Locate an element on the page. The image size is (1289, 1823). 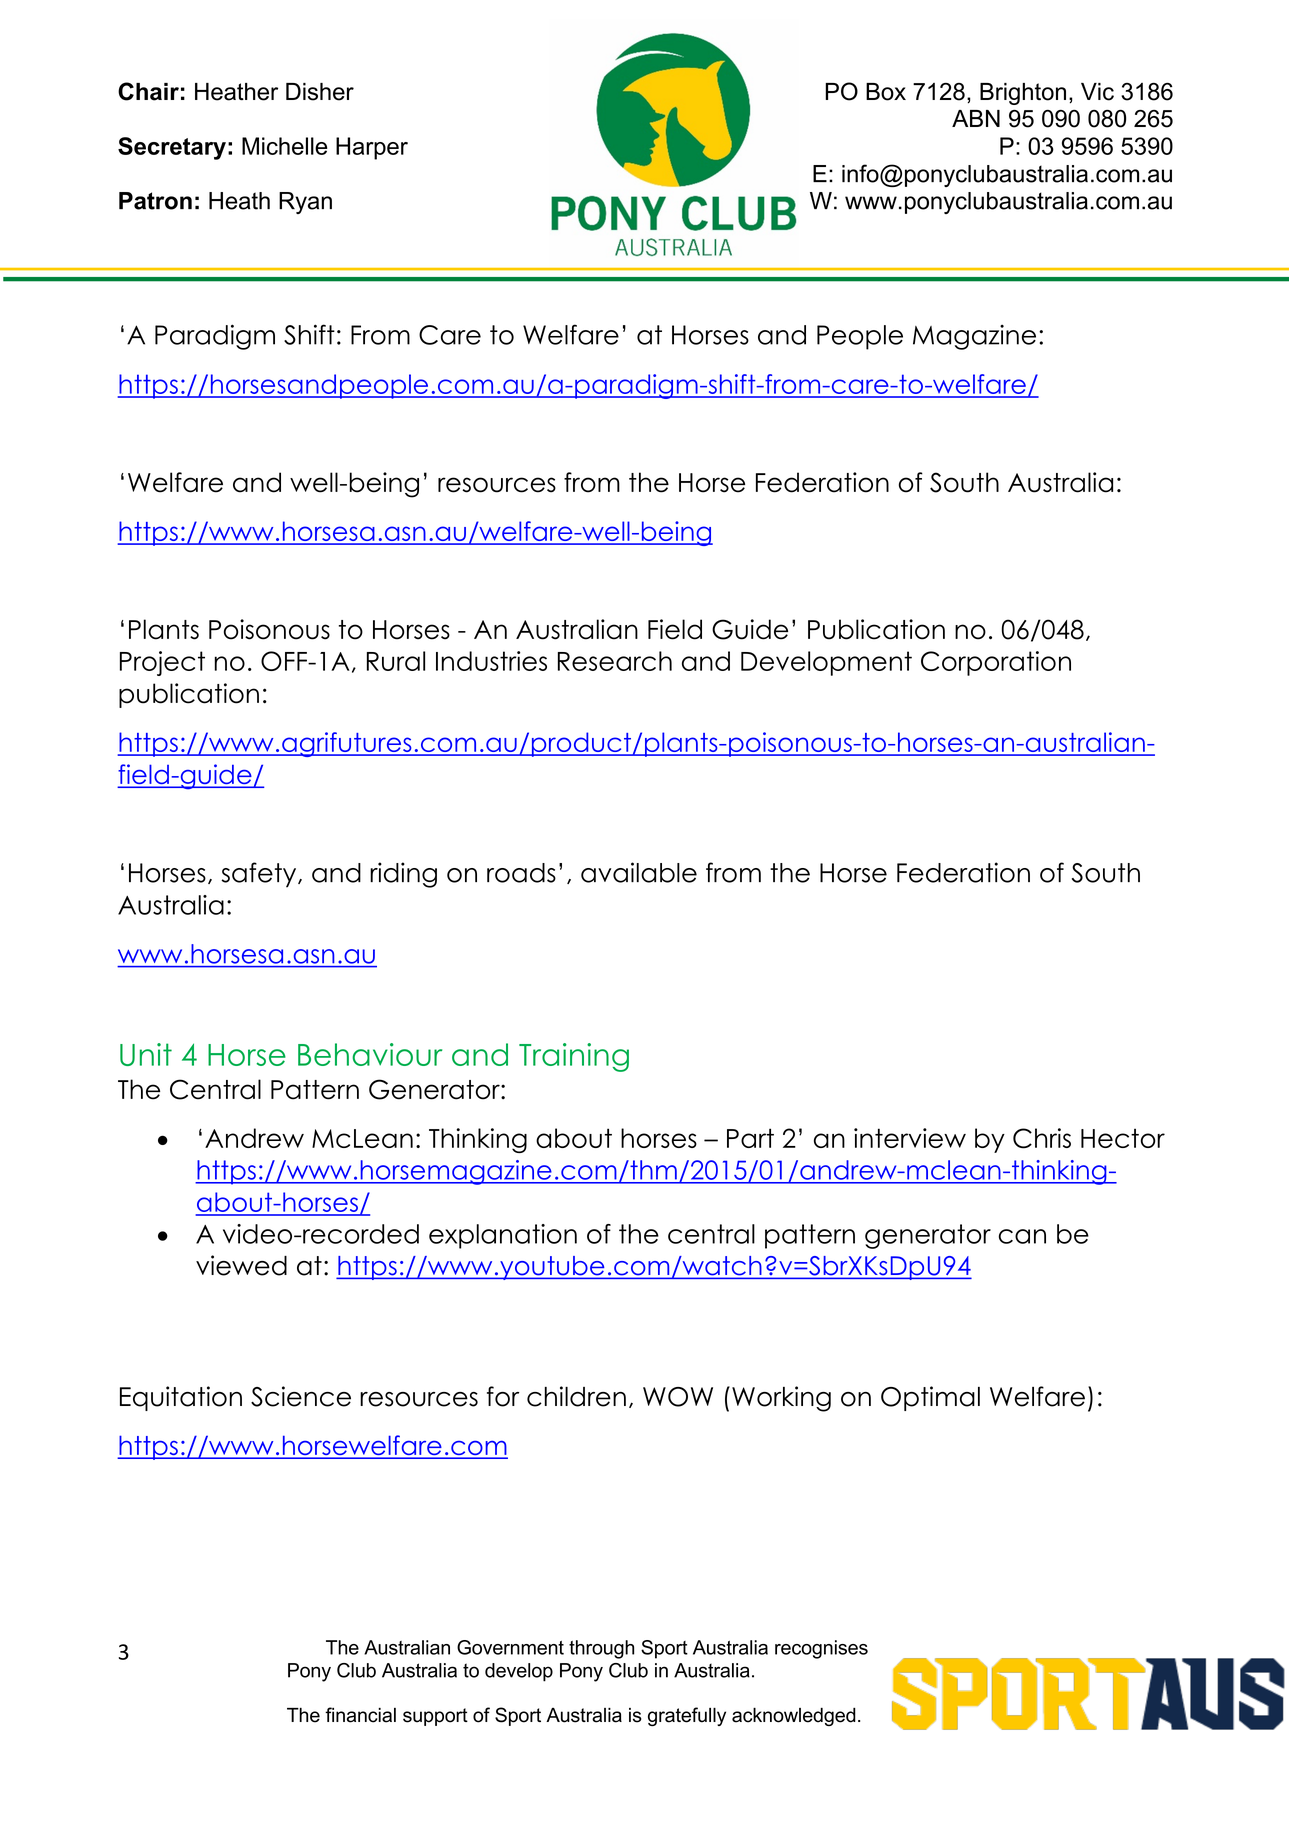
safety is located at coordinates (260, 875).
